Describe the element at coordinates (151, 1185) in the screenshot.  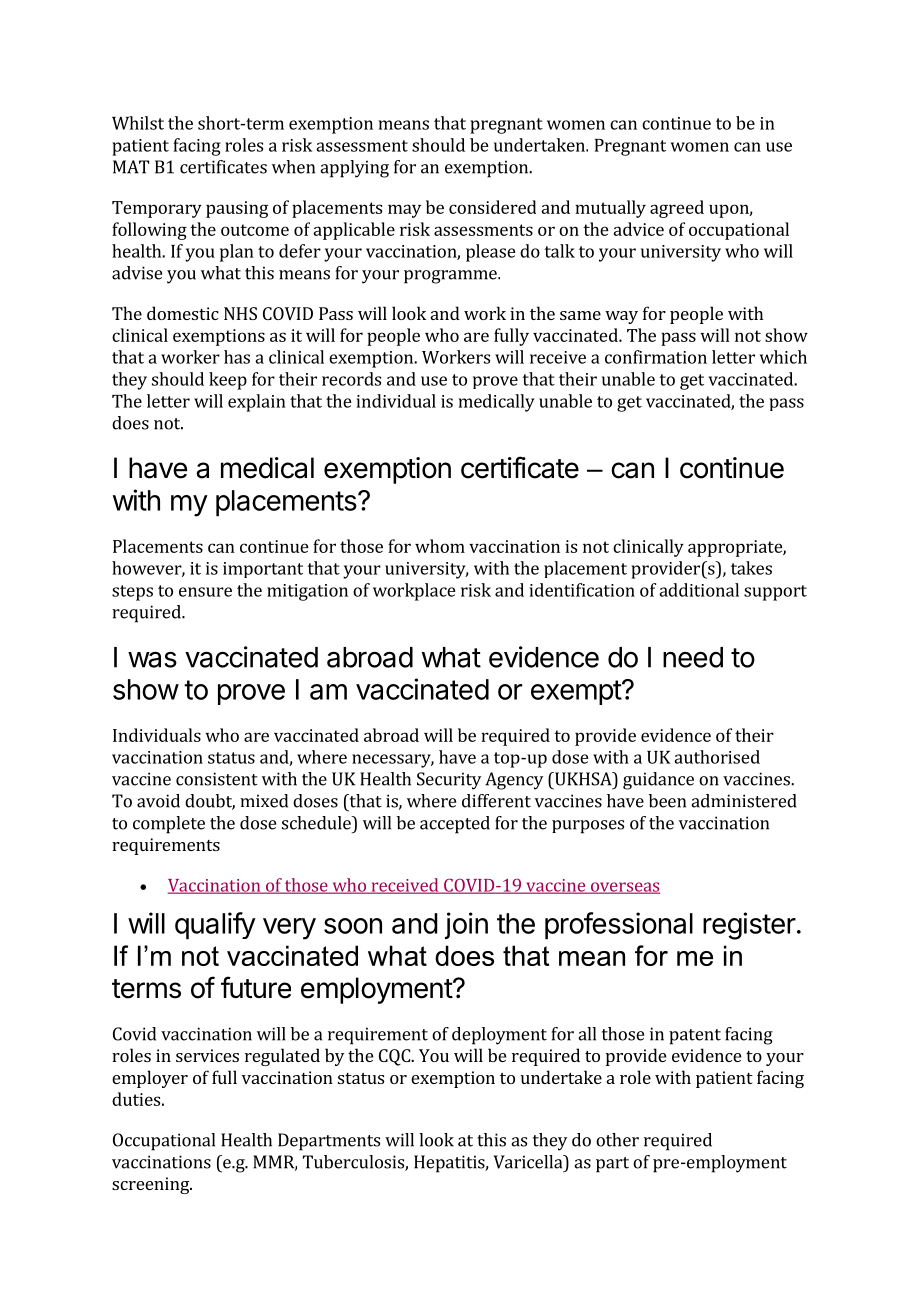
I see `screening` at that location.
